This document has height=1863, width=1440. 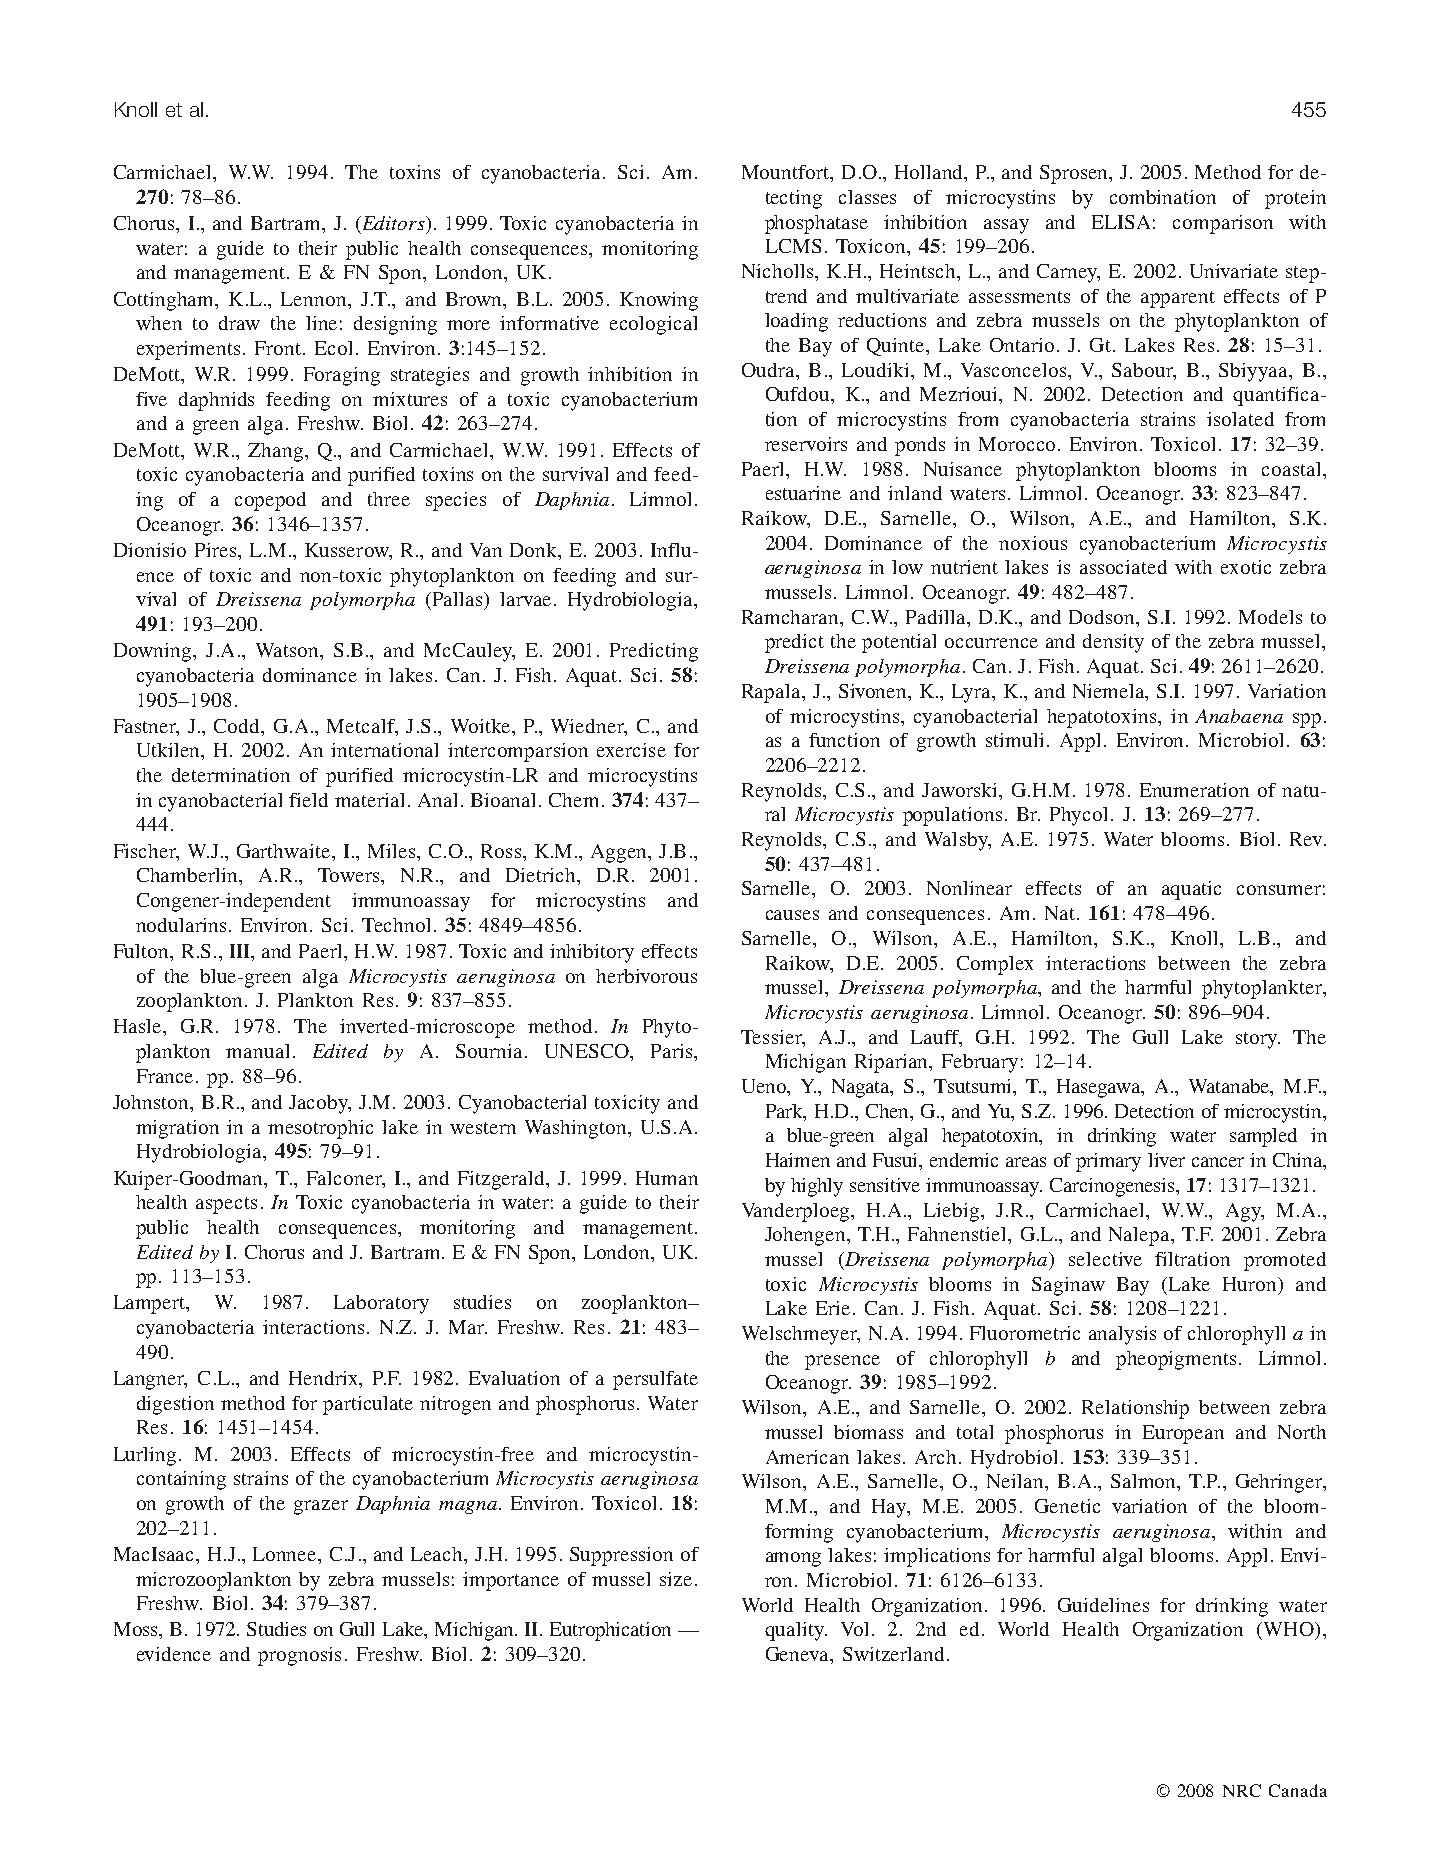 What do you see at coordinates (798, 1654) in the document?
I see `Geneva` at bounding box center [798, 1654].
